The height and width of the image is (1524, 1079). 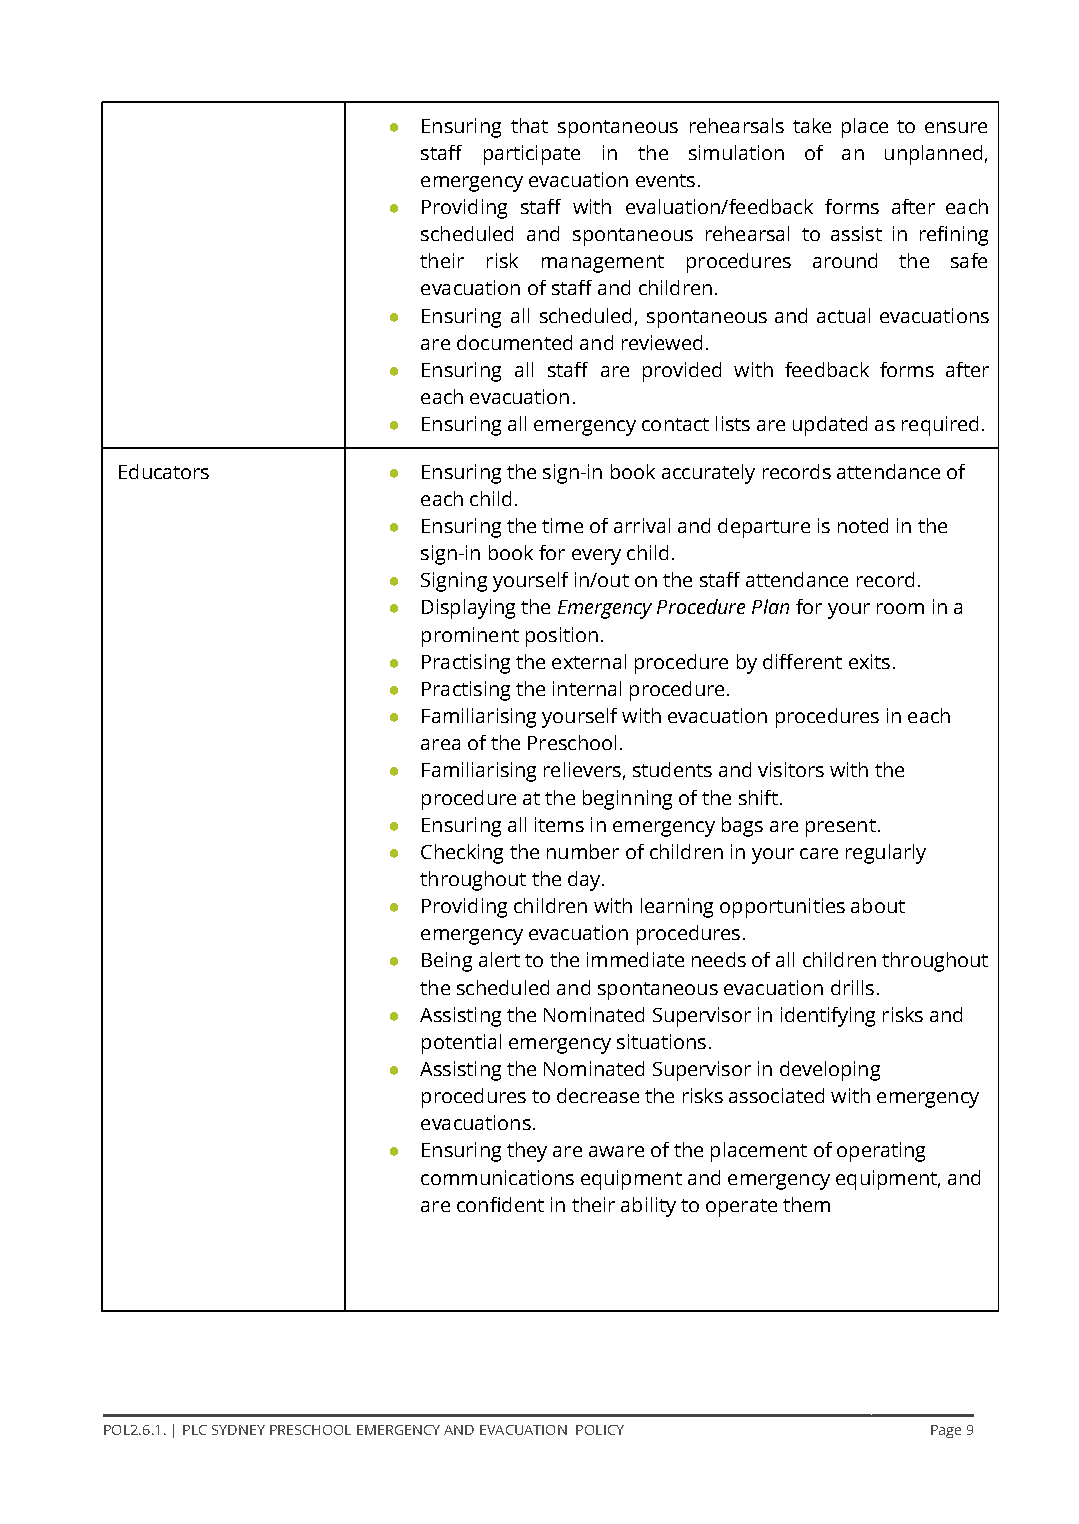 What do you see at coordinates (447, 962) in the image?
I see `Being` at bounding box center [447, 962].
